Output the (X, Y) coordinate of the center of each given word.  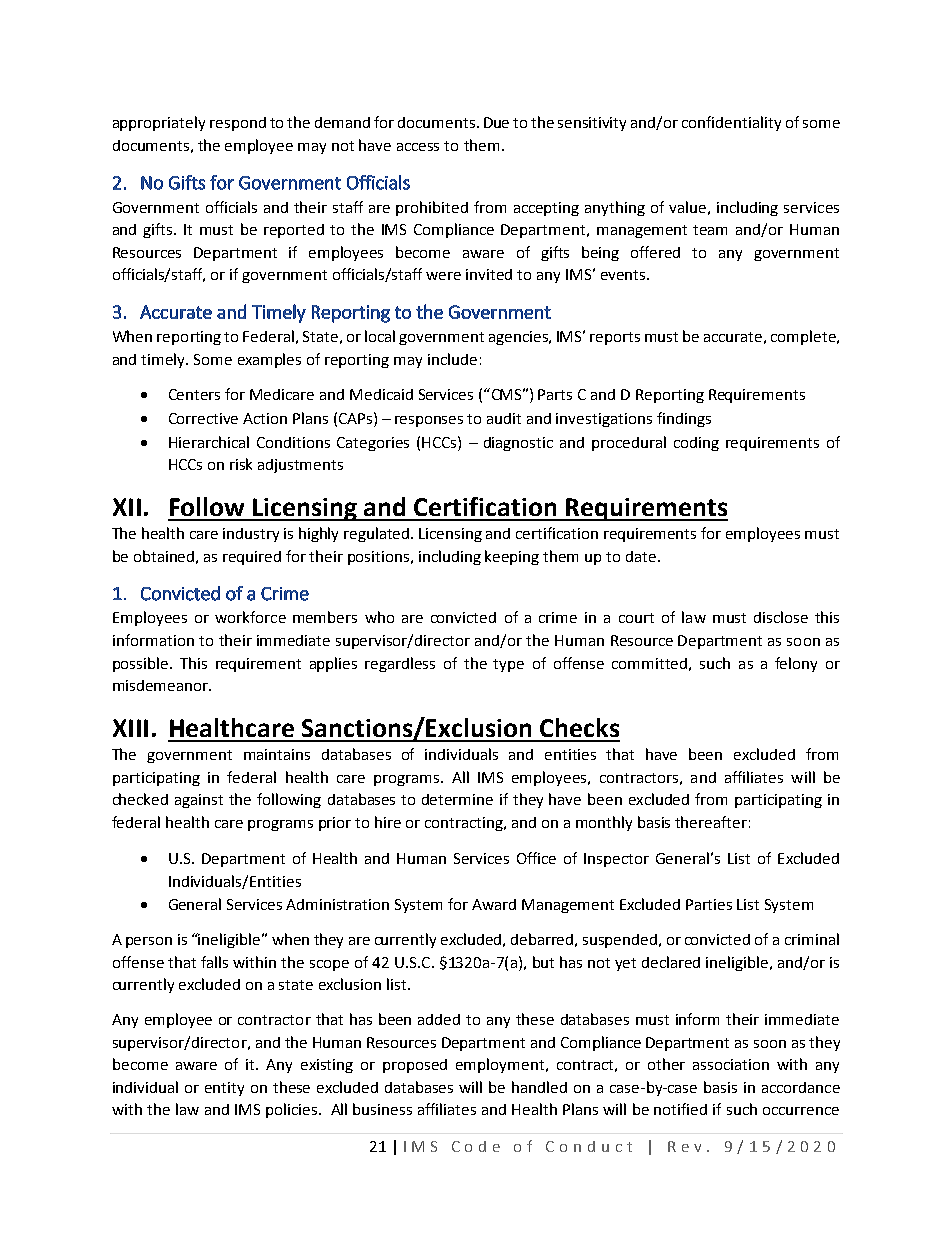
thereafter (711, 822)
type (508, 665)
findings (684, 419)
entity (224, 1089)
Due (496, 122)
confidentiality (731, 123)
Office (536, 858)
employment (501, 1065)
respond (238, 124)
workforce (250, 617)
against (199, 801)
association (731, 1064)
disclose (781, 617)
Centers (194, 394)
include (452, 359)
